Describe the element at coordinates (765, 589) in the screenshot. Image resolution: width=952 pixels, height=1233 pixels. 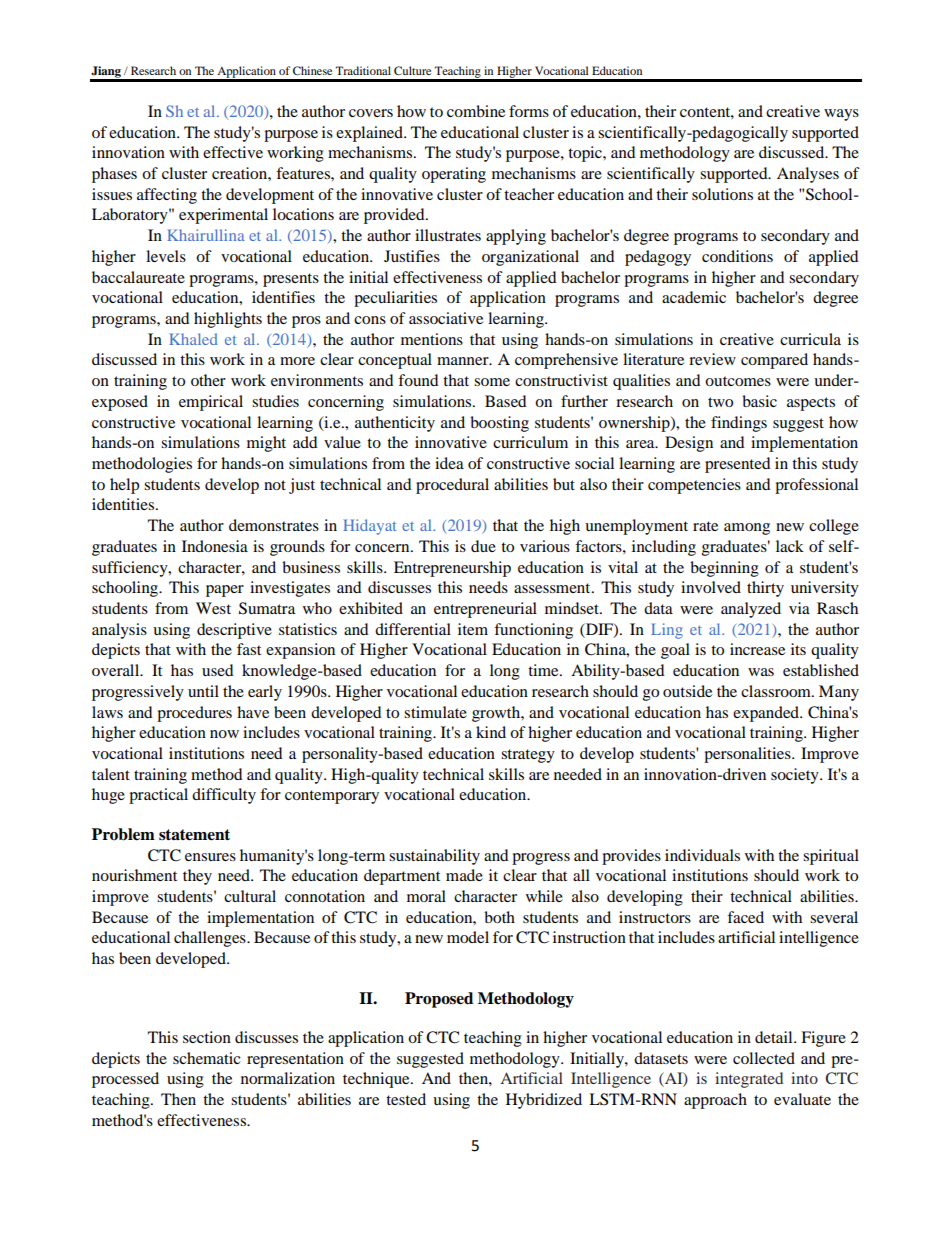
I see `thirty` at that location.
